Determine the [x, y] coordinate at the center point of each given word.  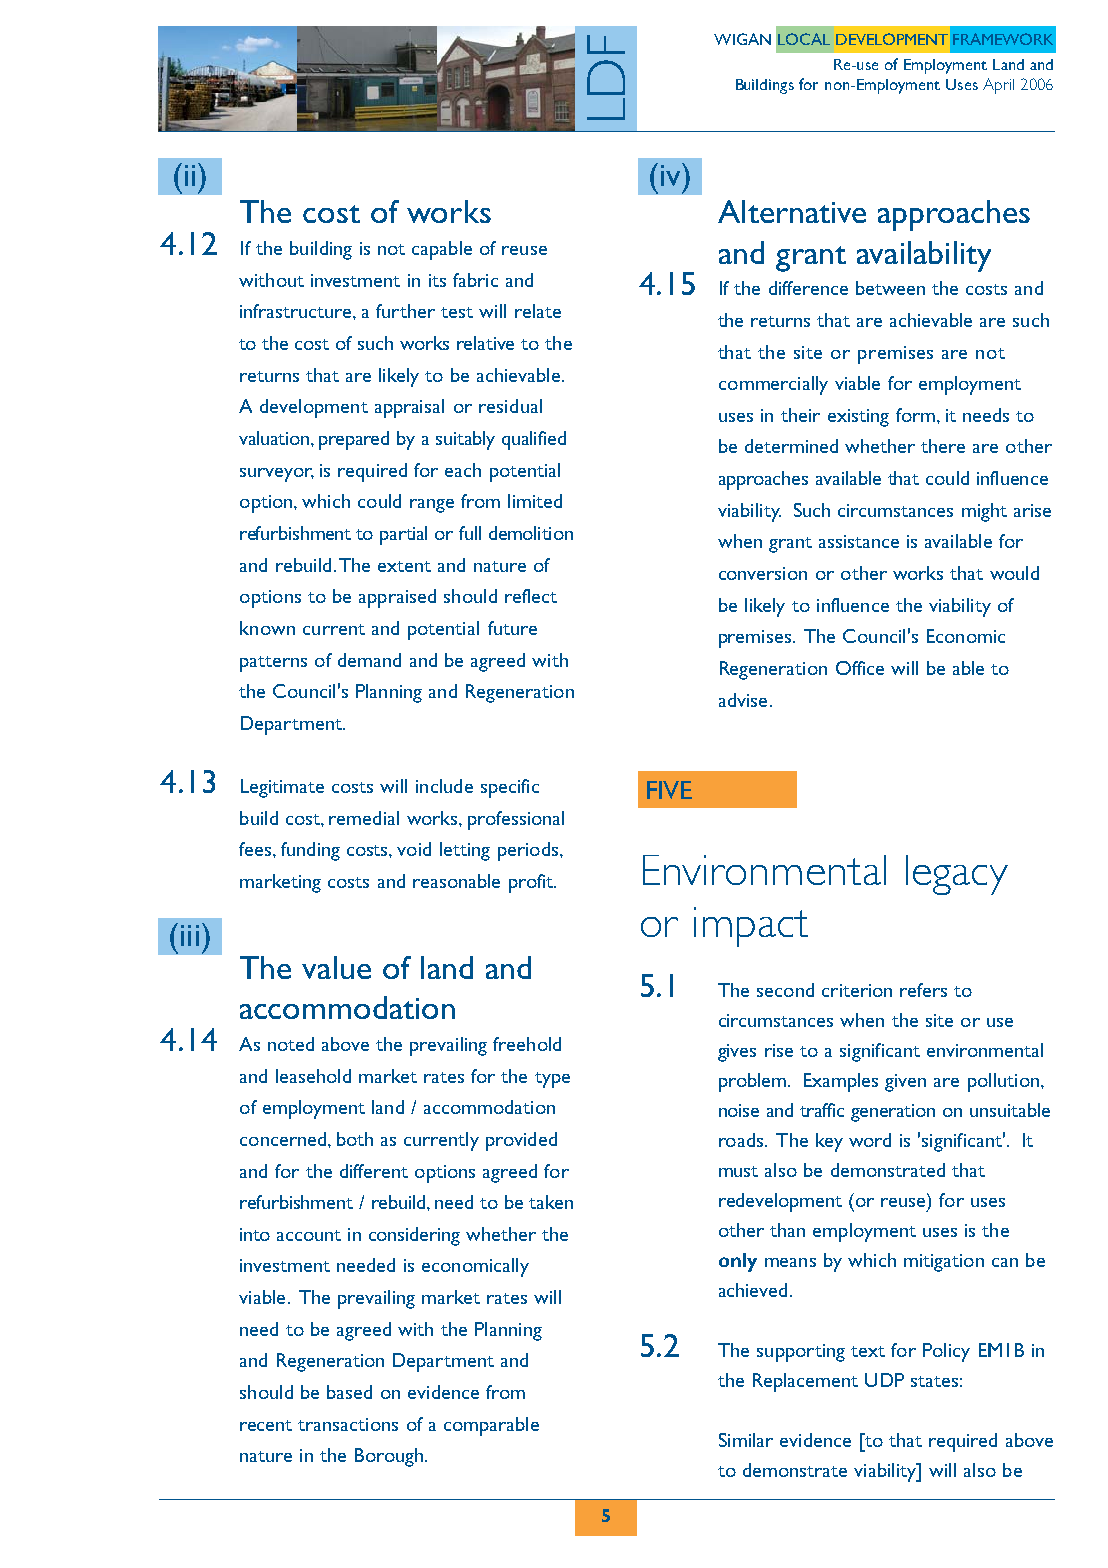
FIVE [669, 790]
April [998, 86]
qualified [534, 440]
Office [860, 668]
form [915, 415]
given [905, 1083]
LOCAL [804, 39]
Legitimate [282, 788]
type [552, 1080]
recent [266, 1425]
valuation [275, 438]
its [437, 280]
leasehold [313, 1076]
